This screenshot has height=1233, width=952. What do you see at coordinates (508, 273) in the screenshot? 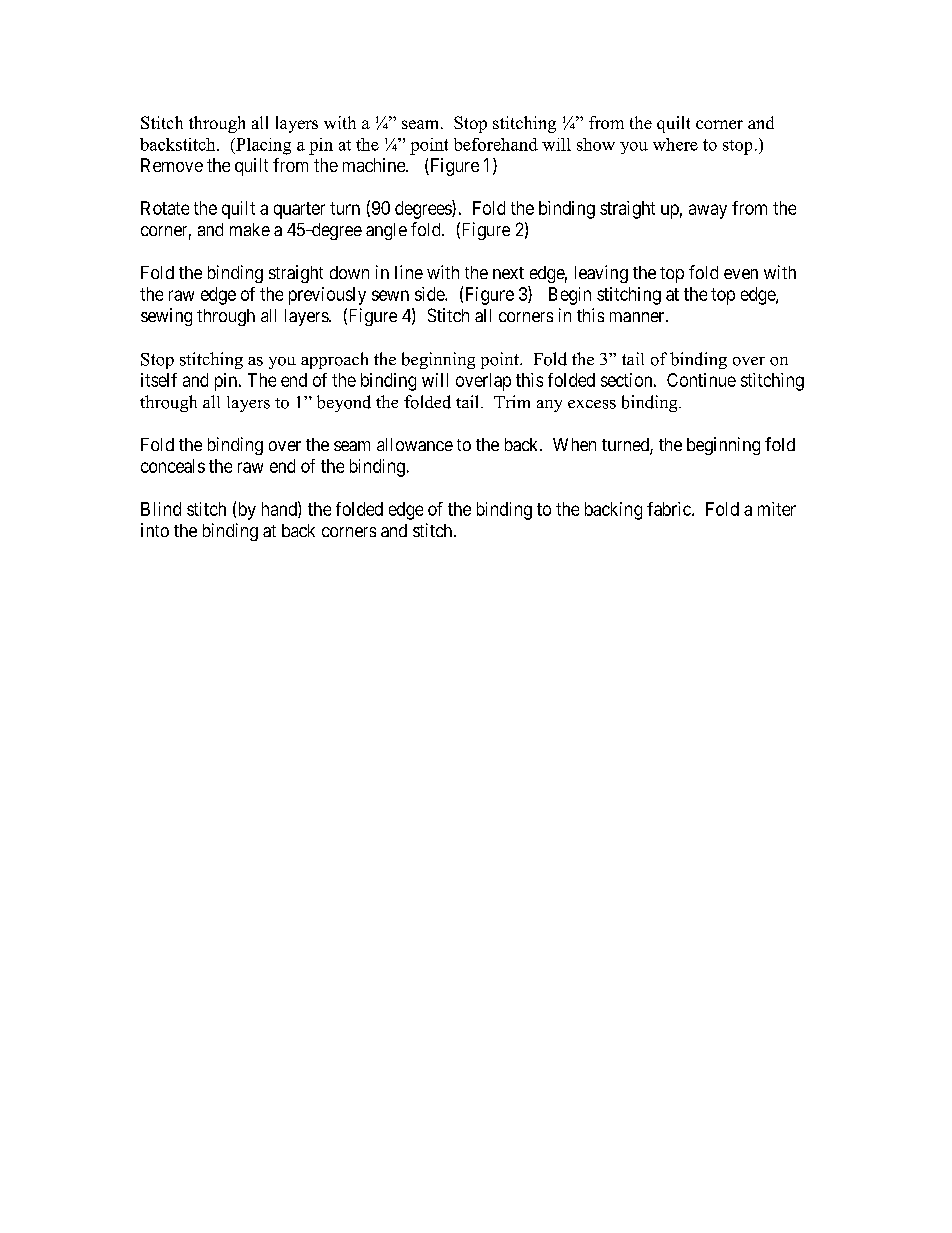
I see `next` at bounding box center [508, 273].
